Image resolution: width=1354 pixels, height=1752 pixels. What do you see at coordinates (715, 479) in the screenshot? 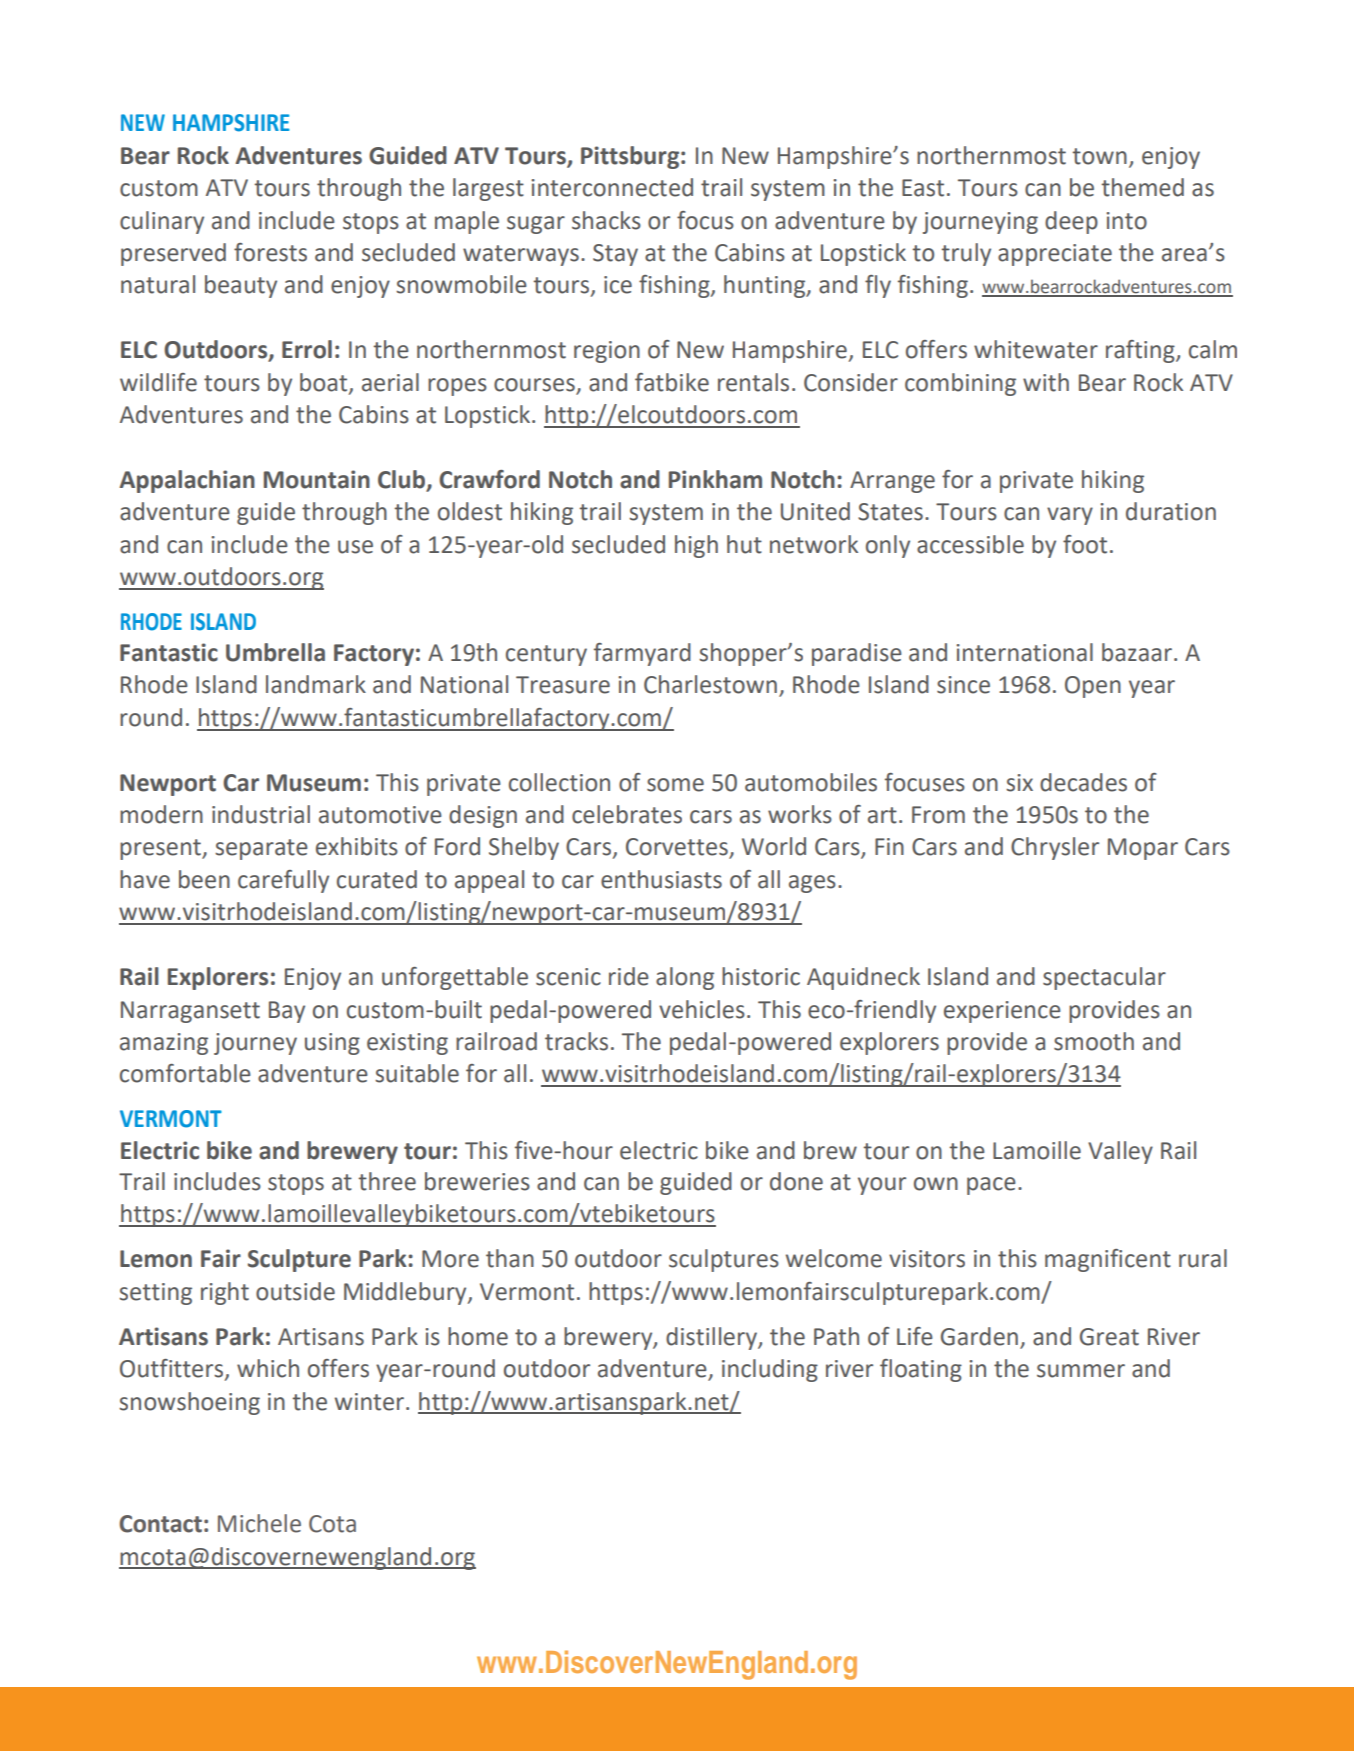
I see `Pinkham` at bounding box center [715, 479].
